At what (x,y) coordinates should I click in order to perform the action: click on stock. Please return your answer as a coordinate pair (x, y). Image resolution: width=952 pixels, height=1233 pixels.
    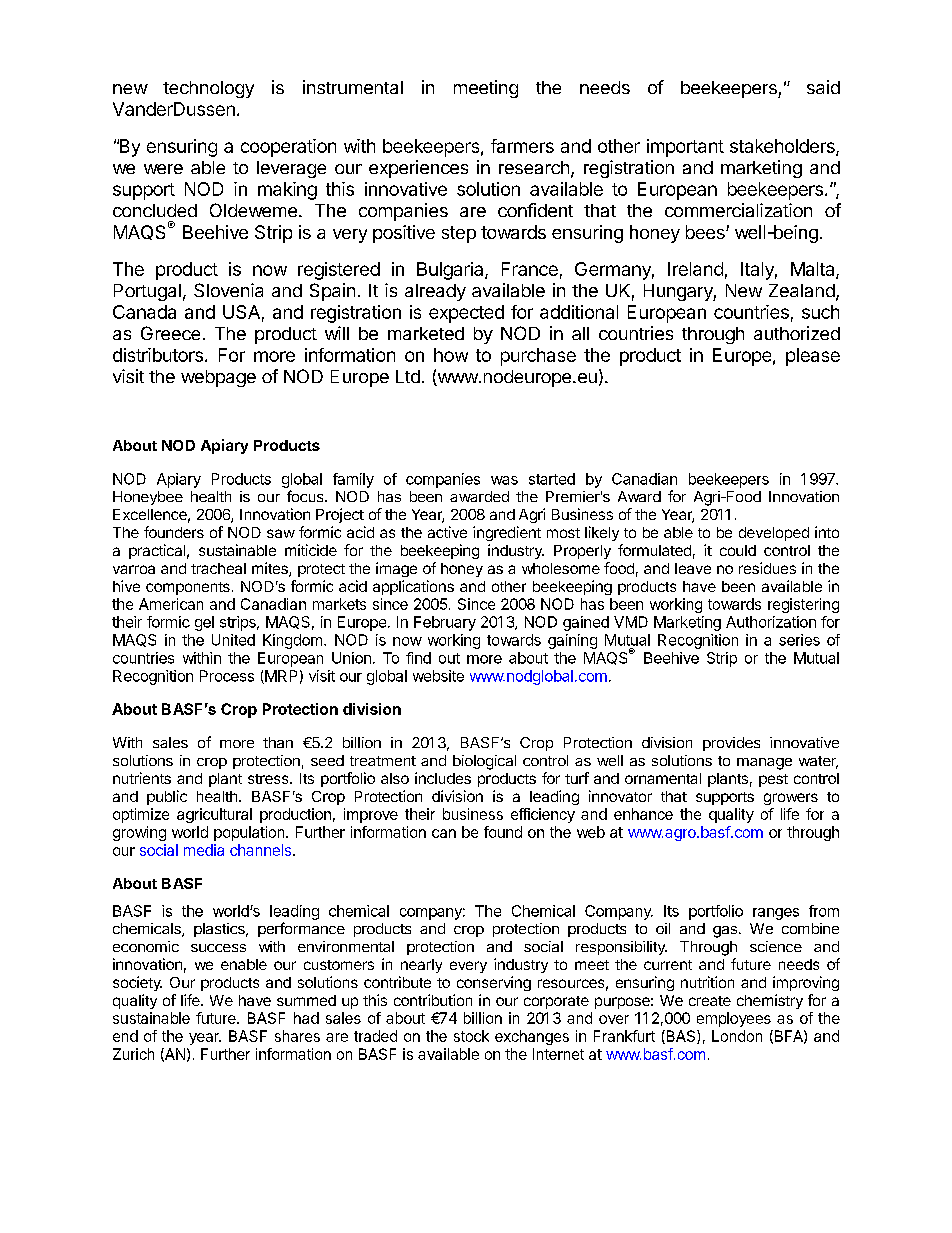
    Looking at the image, I should click on (471, 1036).
